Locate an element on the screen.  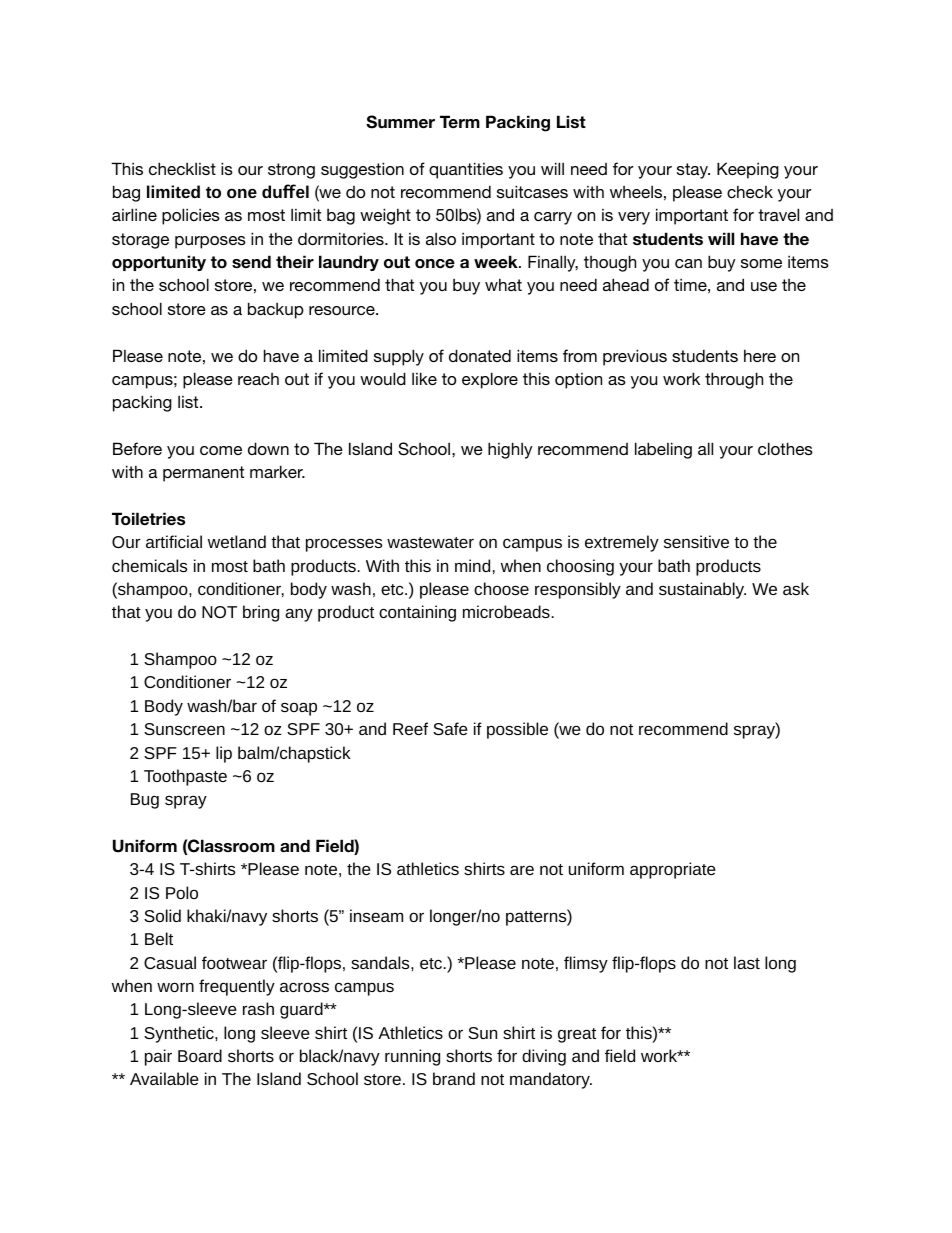
last is located at coordinates (747, 962).
